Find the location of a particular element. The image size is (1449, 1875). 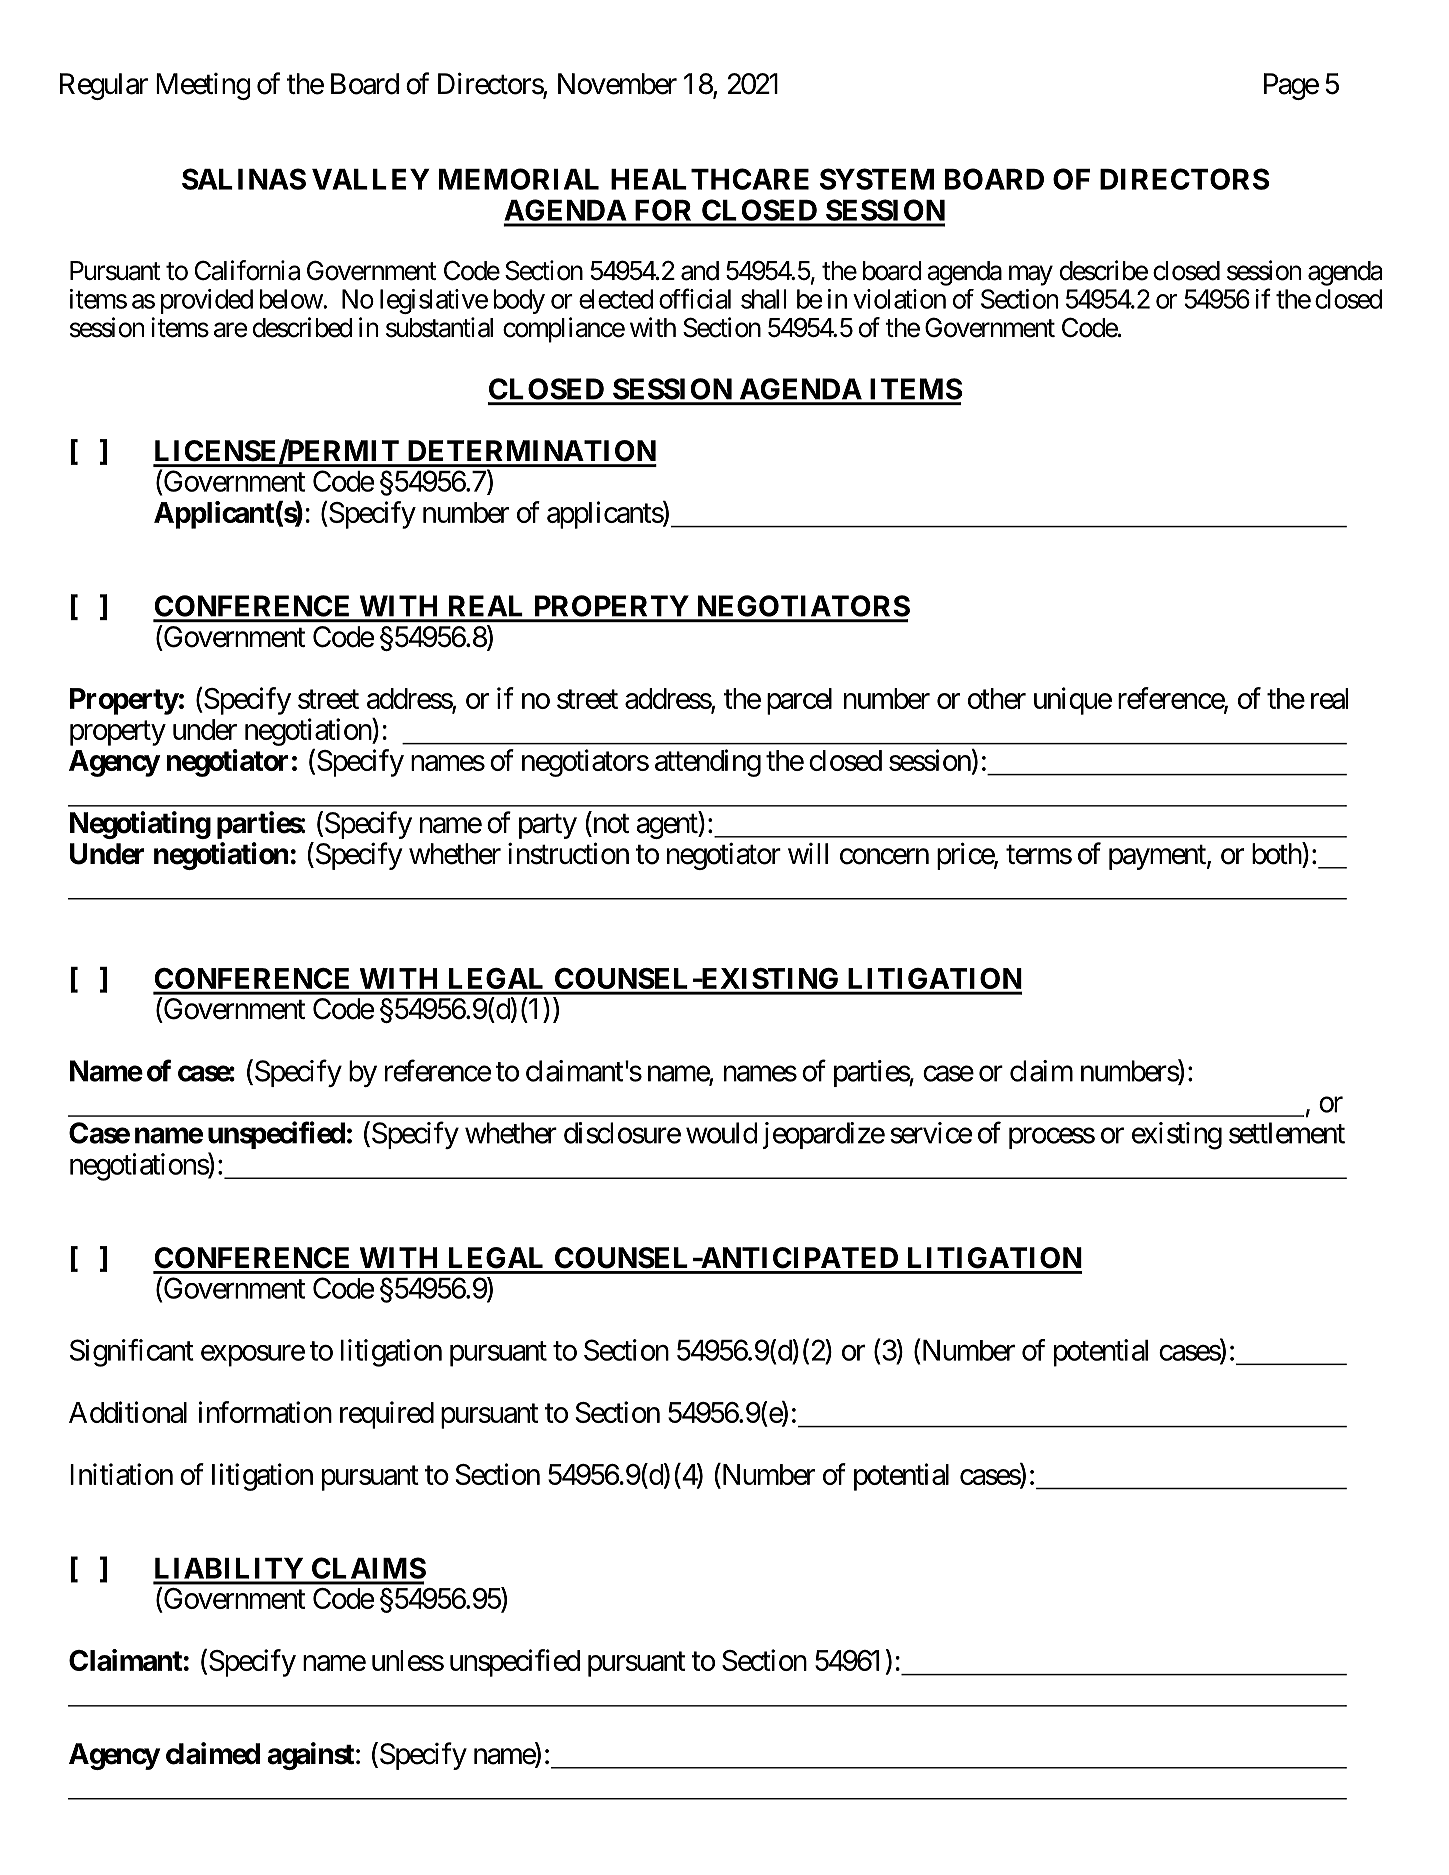

HEALTHCARE is located at coordinates (710, 179).
